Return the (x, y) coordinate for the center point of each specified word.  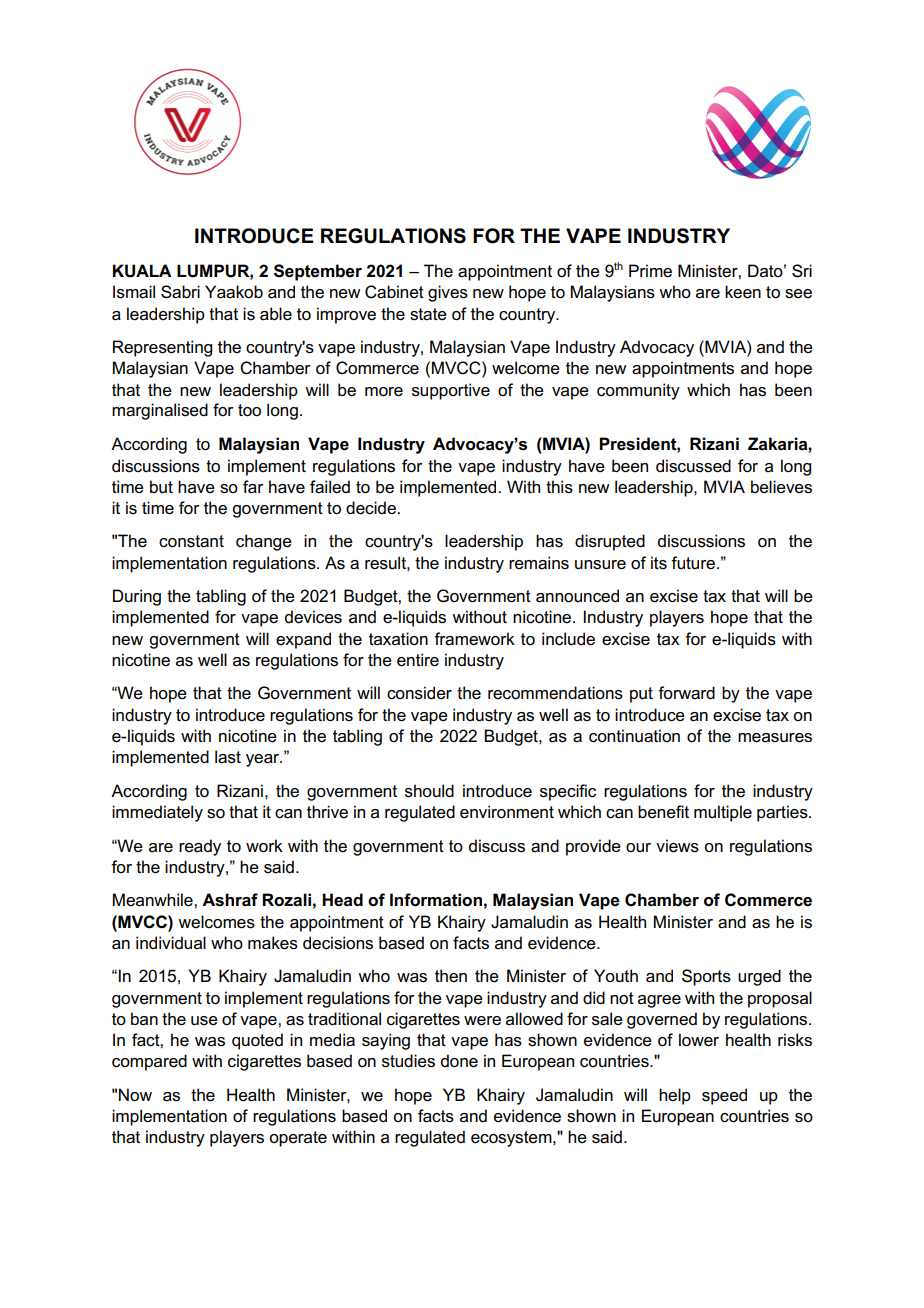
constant (191, 541)
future (693, 563)
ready (200, 847)
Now (135, 1095)
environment (507, 812)
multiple (723, 813)
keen (743, 292)
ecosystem (512, 1139)
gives (448, 293)
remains (539, 563)
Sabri (180, 292)
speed (724, 1096)
